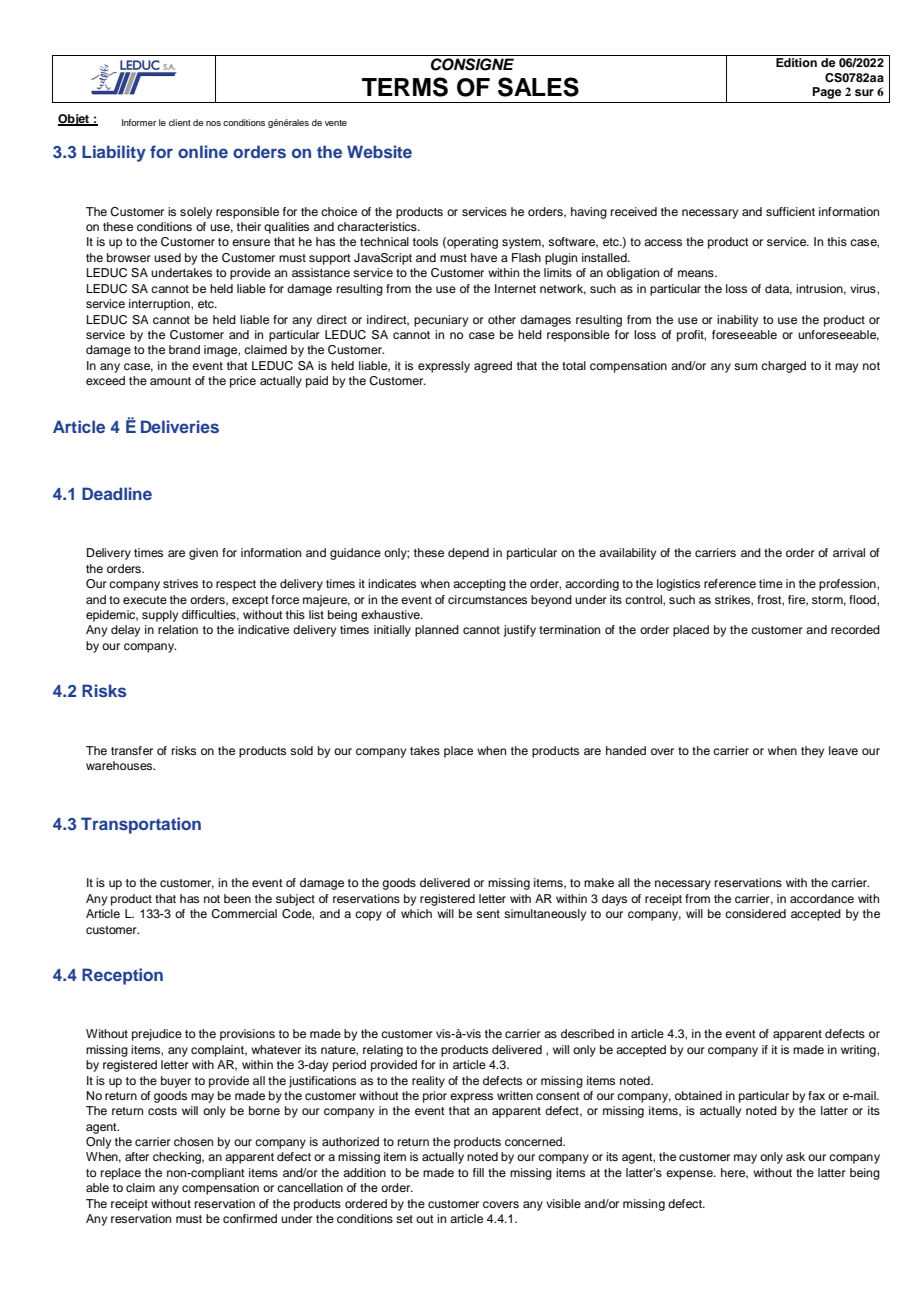 This screenshot has width=924, height=1308. I want to click on relation, so click(178, 629).
